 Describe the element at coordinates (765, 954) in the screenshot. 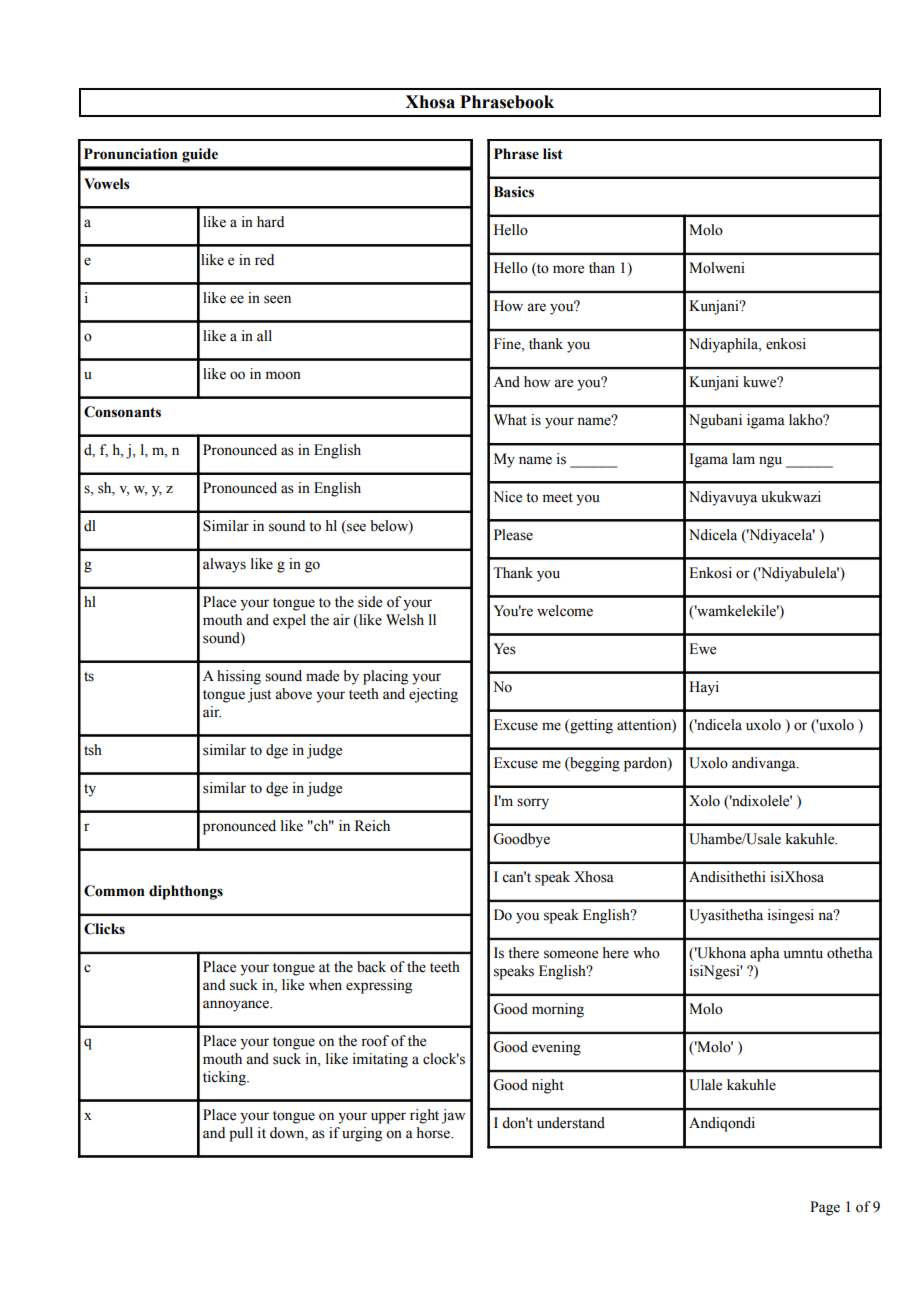

I see `apha` at that location.
